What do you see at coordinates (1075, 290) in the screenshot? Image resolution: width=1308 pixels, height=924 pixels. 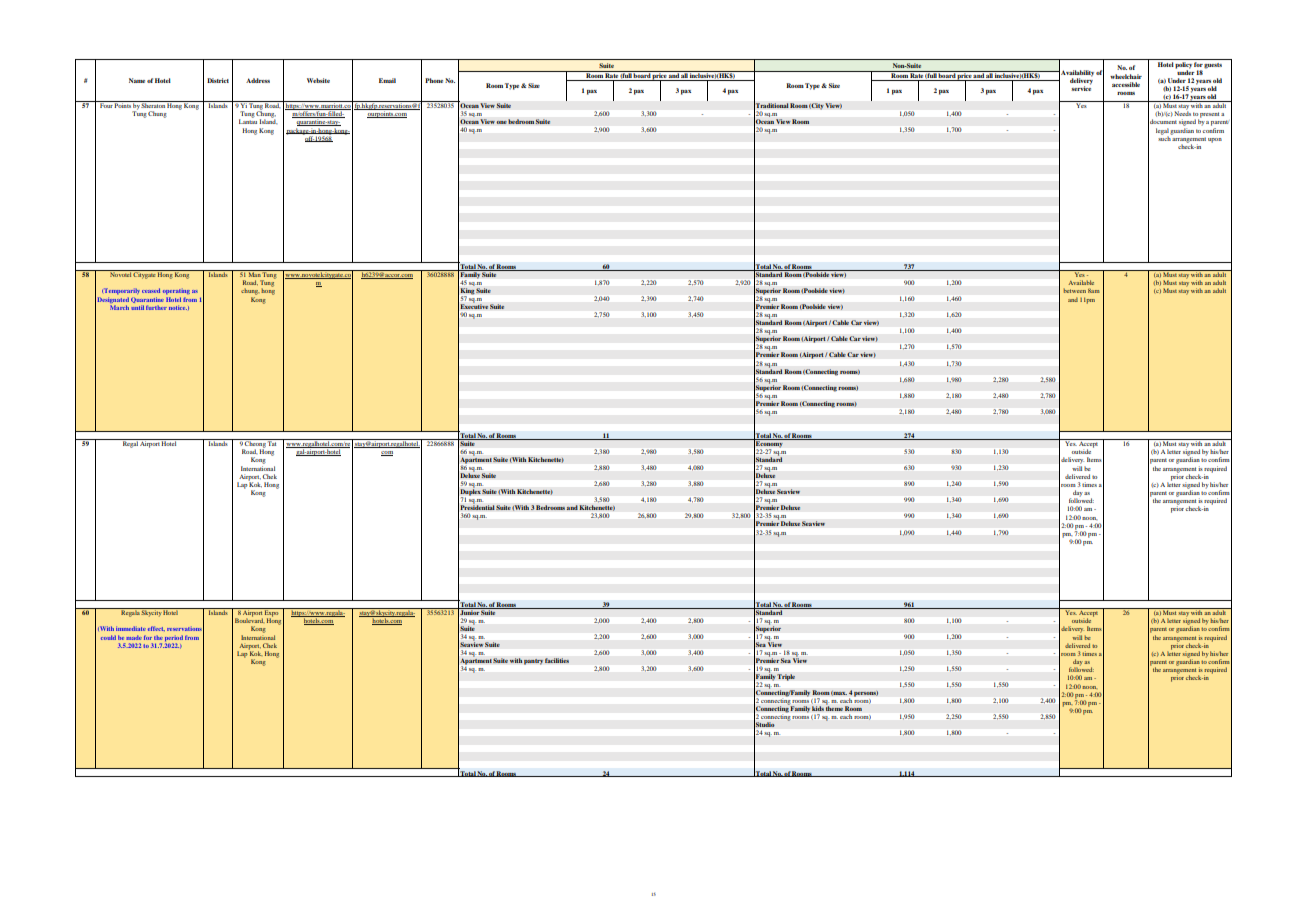 I see `between` at bounding box center [1075, 290].
